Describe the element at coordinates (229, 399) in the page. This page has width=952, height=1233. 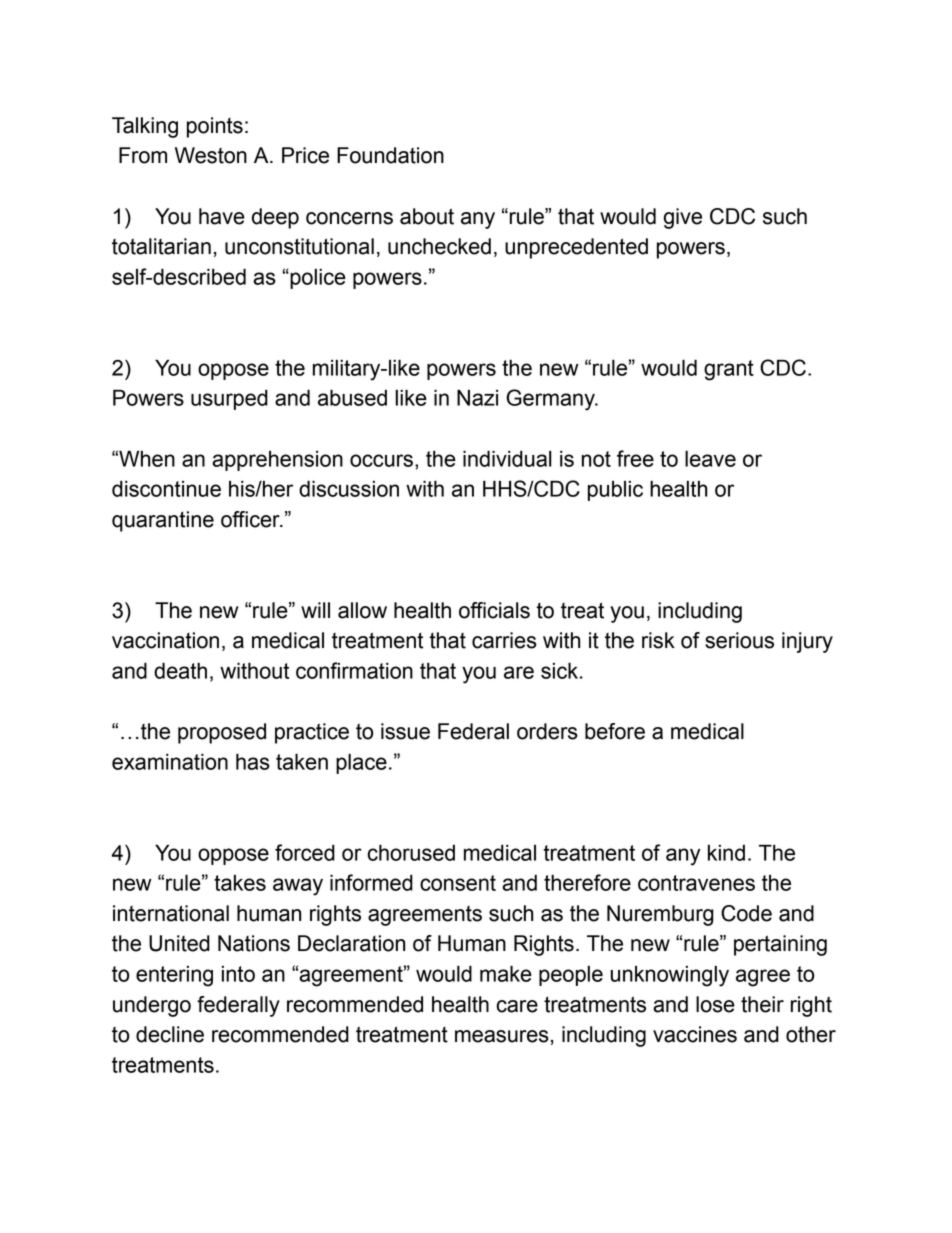
I see `usurped` at that location.
